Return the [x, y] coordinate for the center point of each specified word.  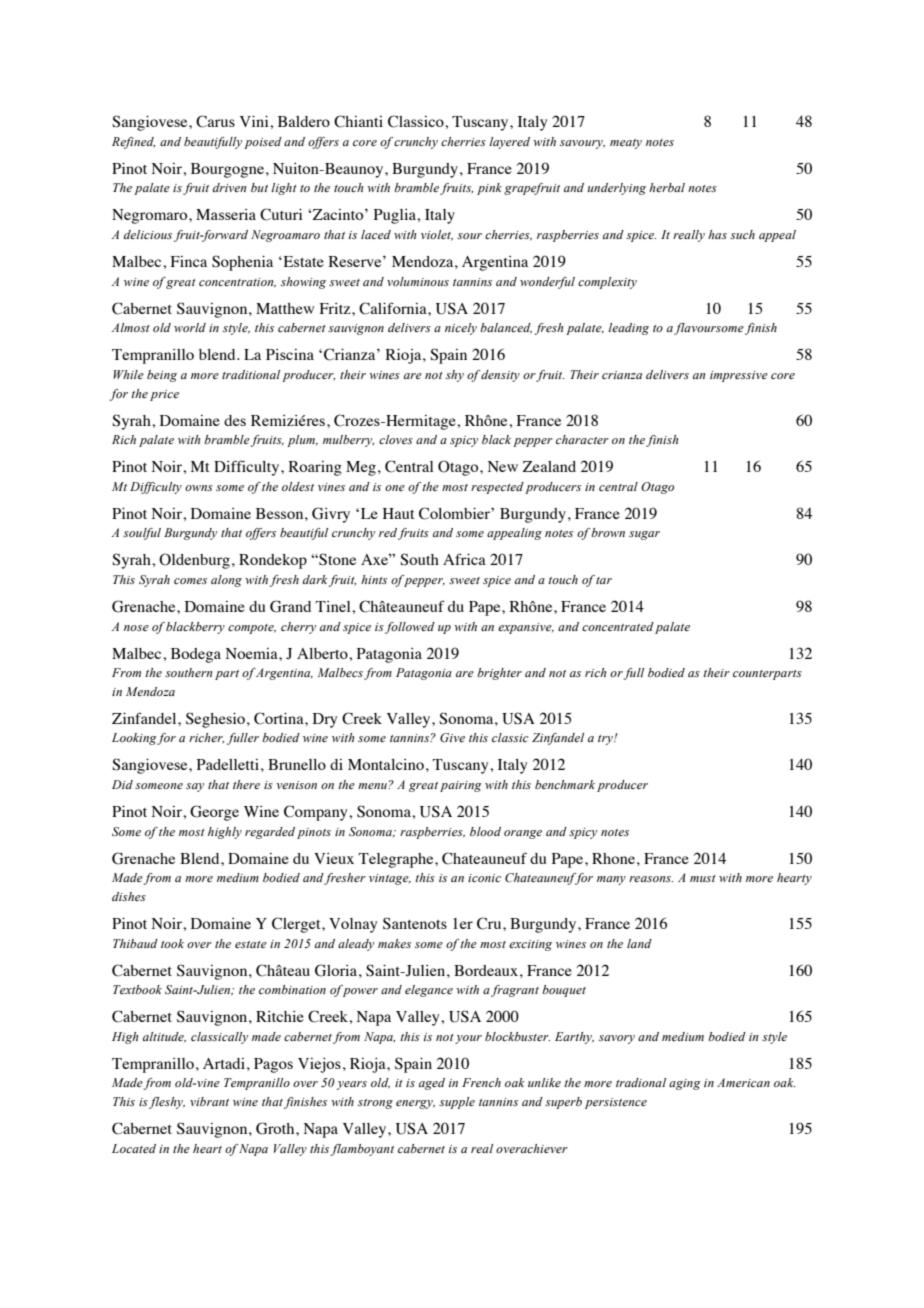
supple [457, 1103]
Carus [215, 121]
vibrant [209, 1101]
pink [489, 189]
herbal [667, 187]
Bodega [196, 655]
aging [685, 1084]
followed [410, 628]
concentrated [618, 626]
